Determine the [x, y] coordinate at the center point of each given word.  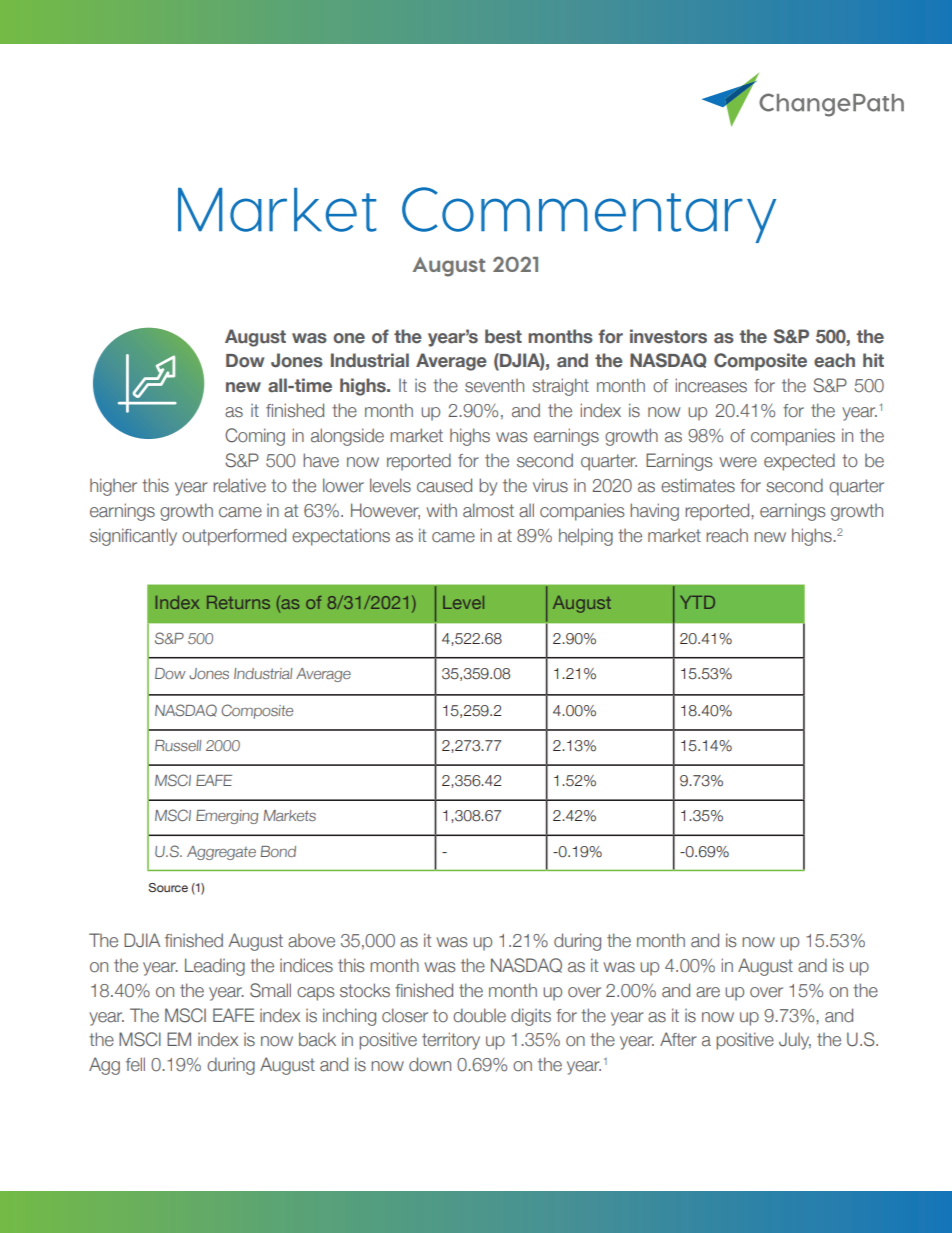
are [708, 992]
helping [586, 537]
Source [168, 887]
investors [668, 336]
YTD [697, 602]
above [311, 941]
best [503, 336]
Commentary [589, 215]
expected [799, 462]
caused [444, 485]
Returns [238, 602]
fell [135, 1064]
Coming [255, 437]
